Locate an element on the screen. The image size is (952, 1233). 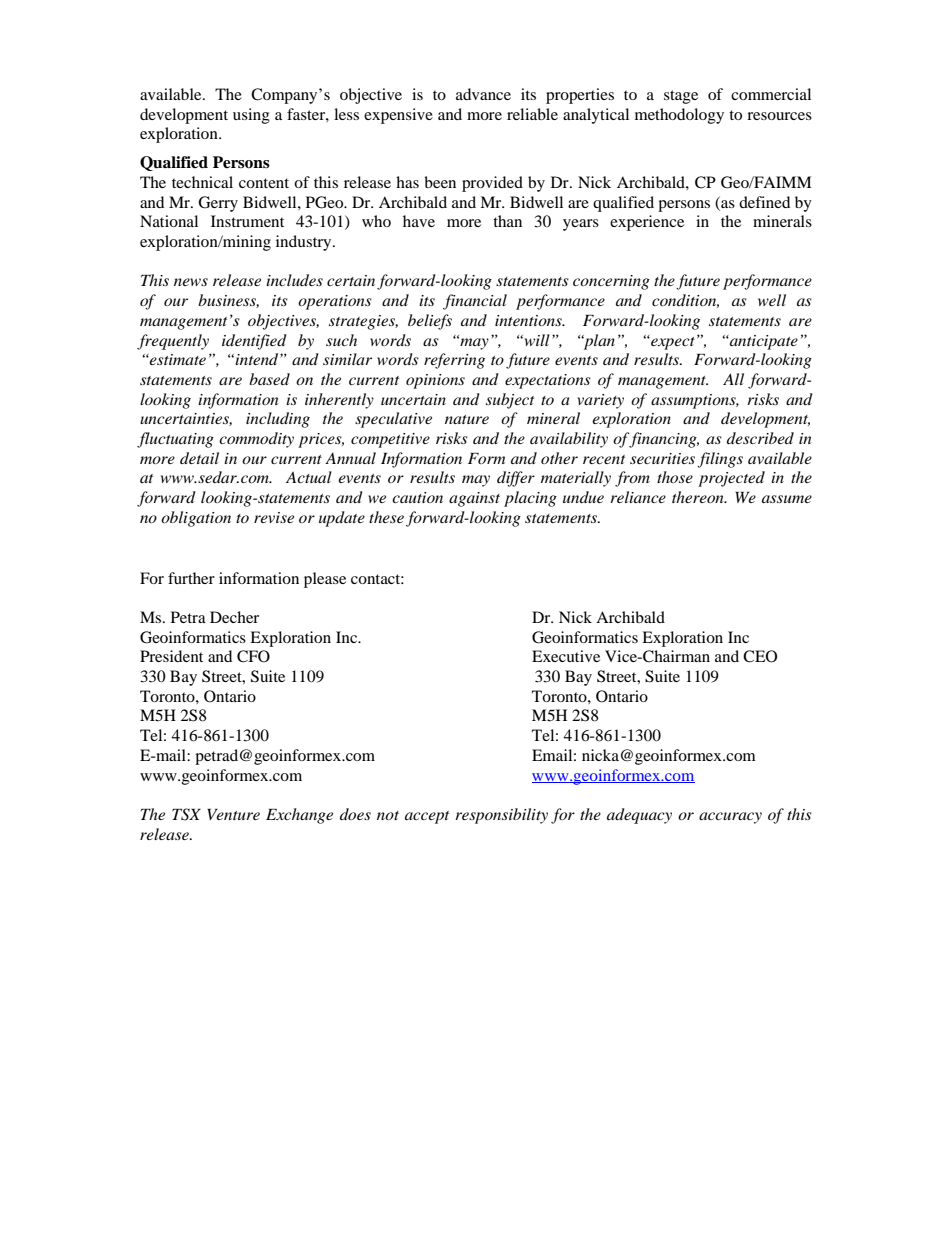
Venture is located at coordinates (233, 814).
